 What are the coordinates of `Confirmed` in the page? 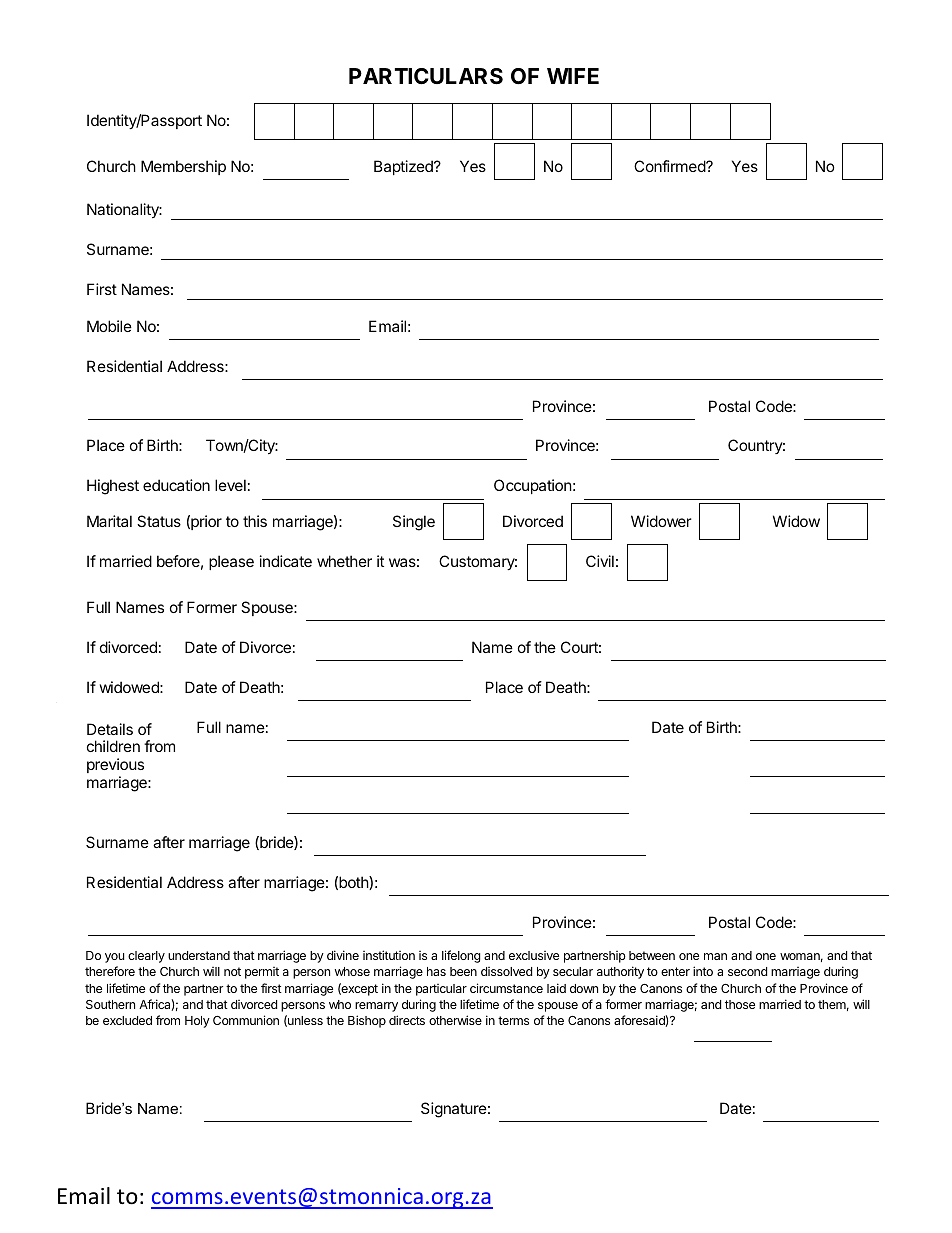 It's located at (670, 166).
